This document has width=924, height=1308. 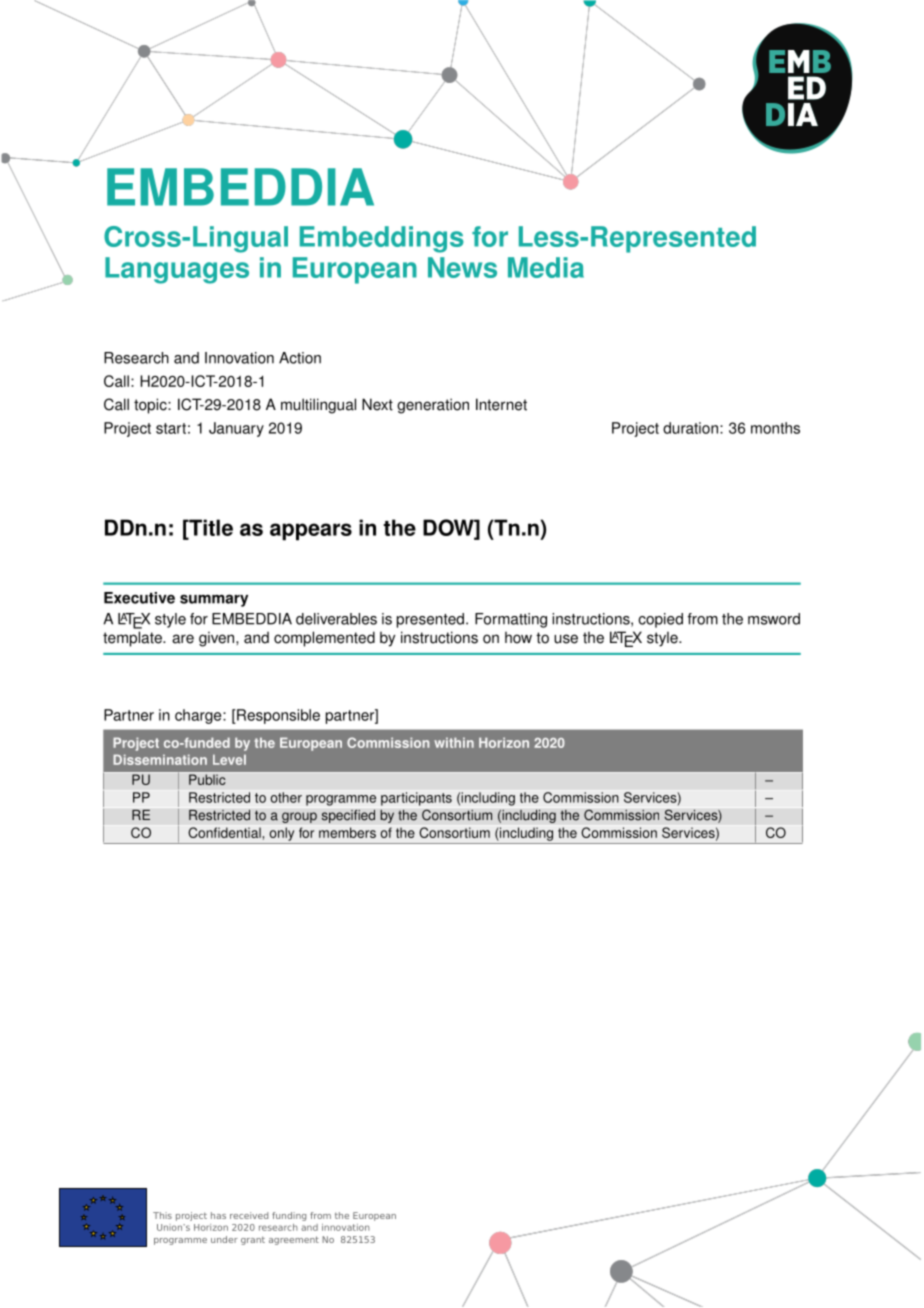 What do you see at coordinates (511, 620) in the document?
I see `Formatting` at bounding box center [511, 620].
